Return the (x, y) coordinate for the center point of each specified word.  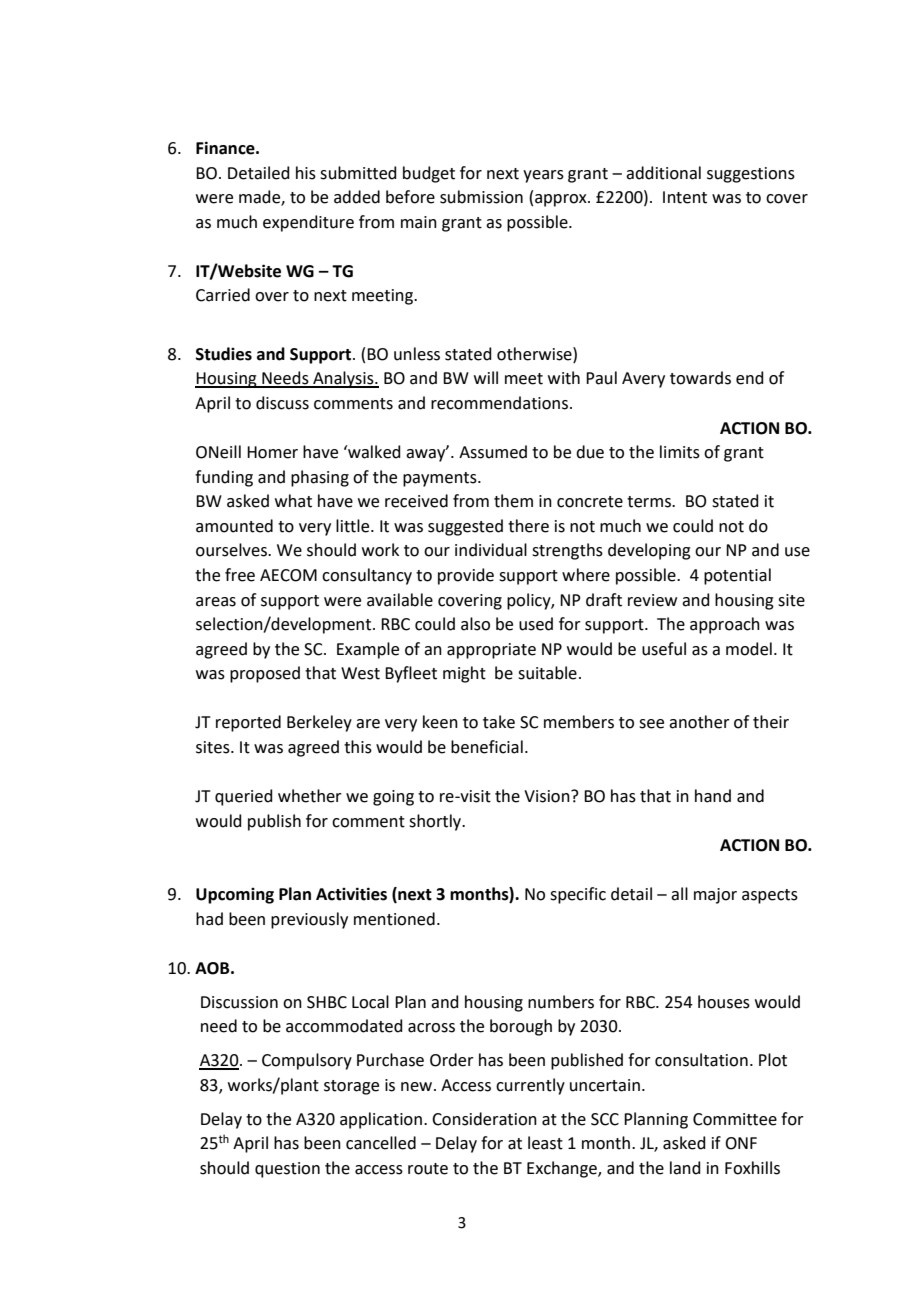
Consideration (484, 1119)
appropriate (491, 651)
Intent (685, 197)
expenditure (308, 223)
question (287, 1170)
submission (481, 197)
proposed (265, 674)
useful (664, 649)
